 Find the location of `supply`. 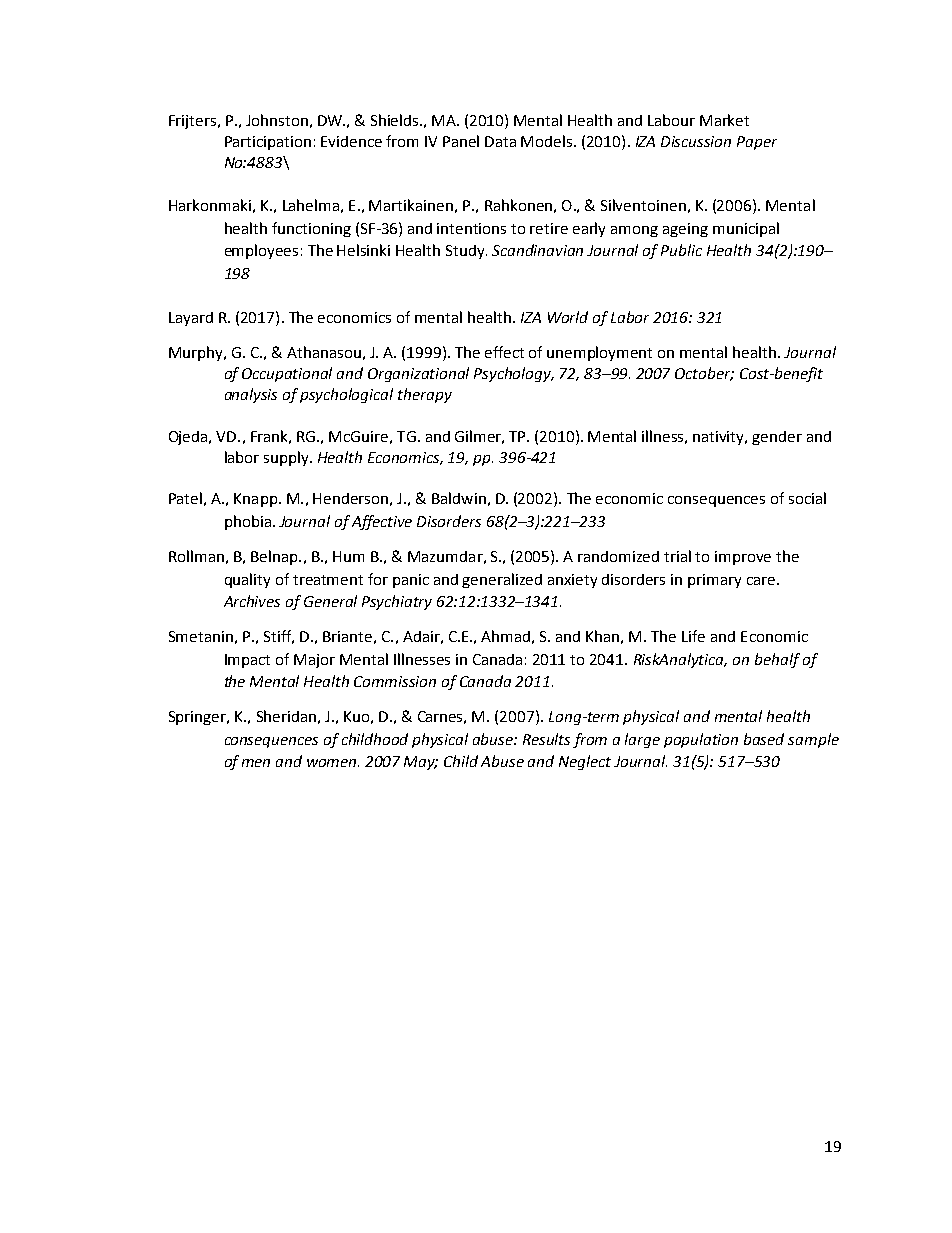

supply is located at coordinates (287, 458).
